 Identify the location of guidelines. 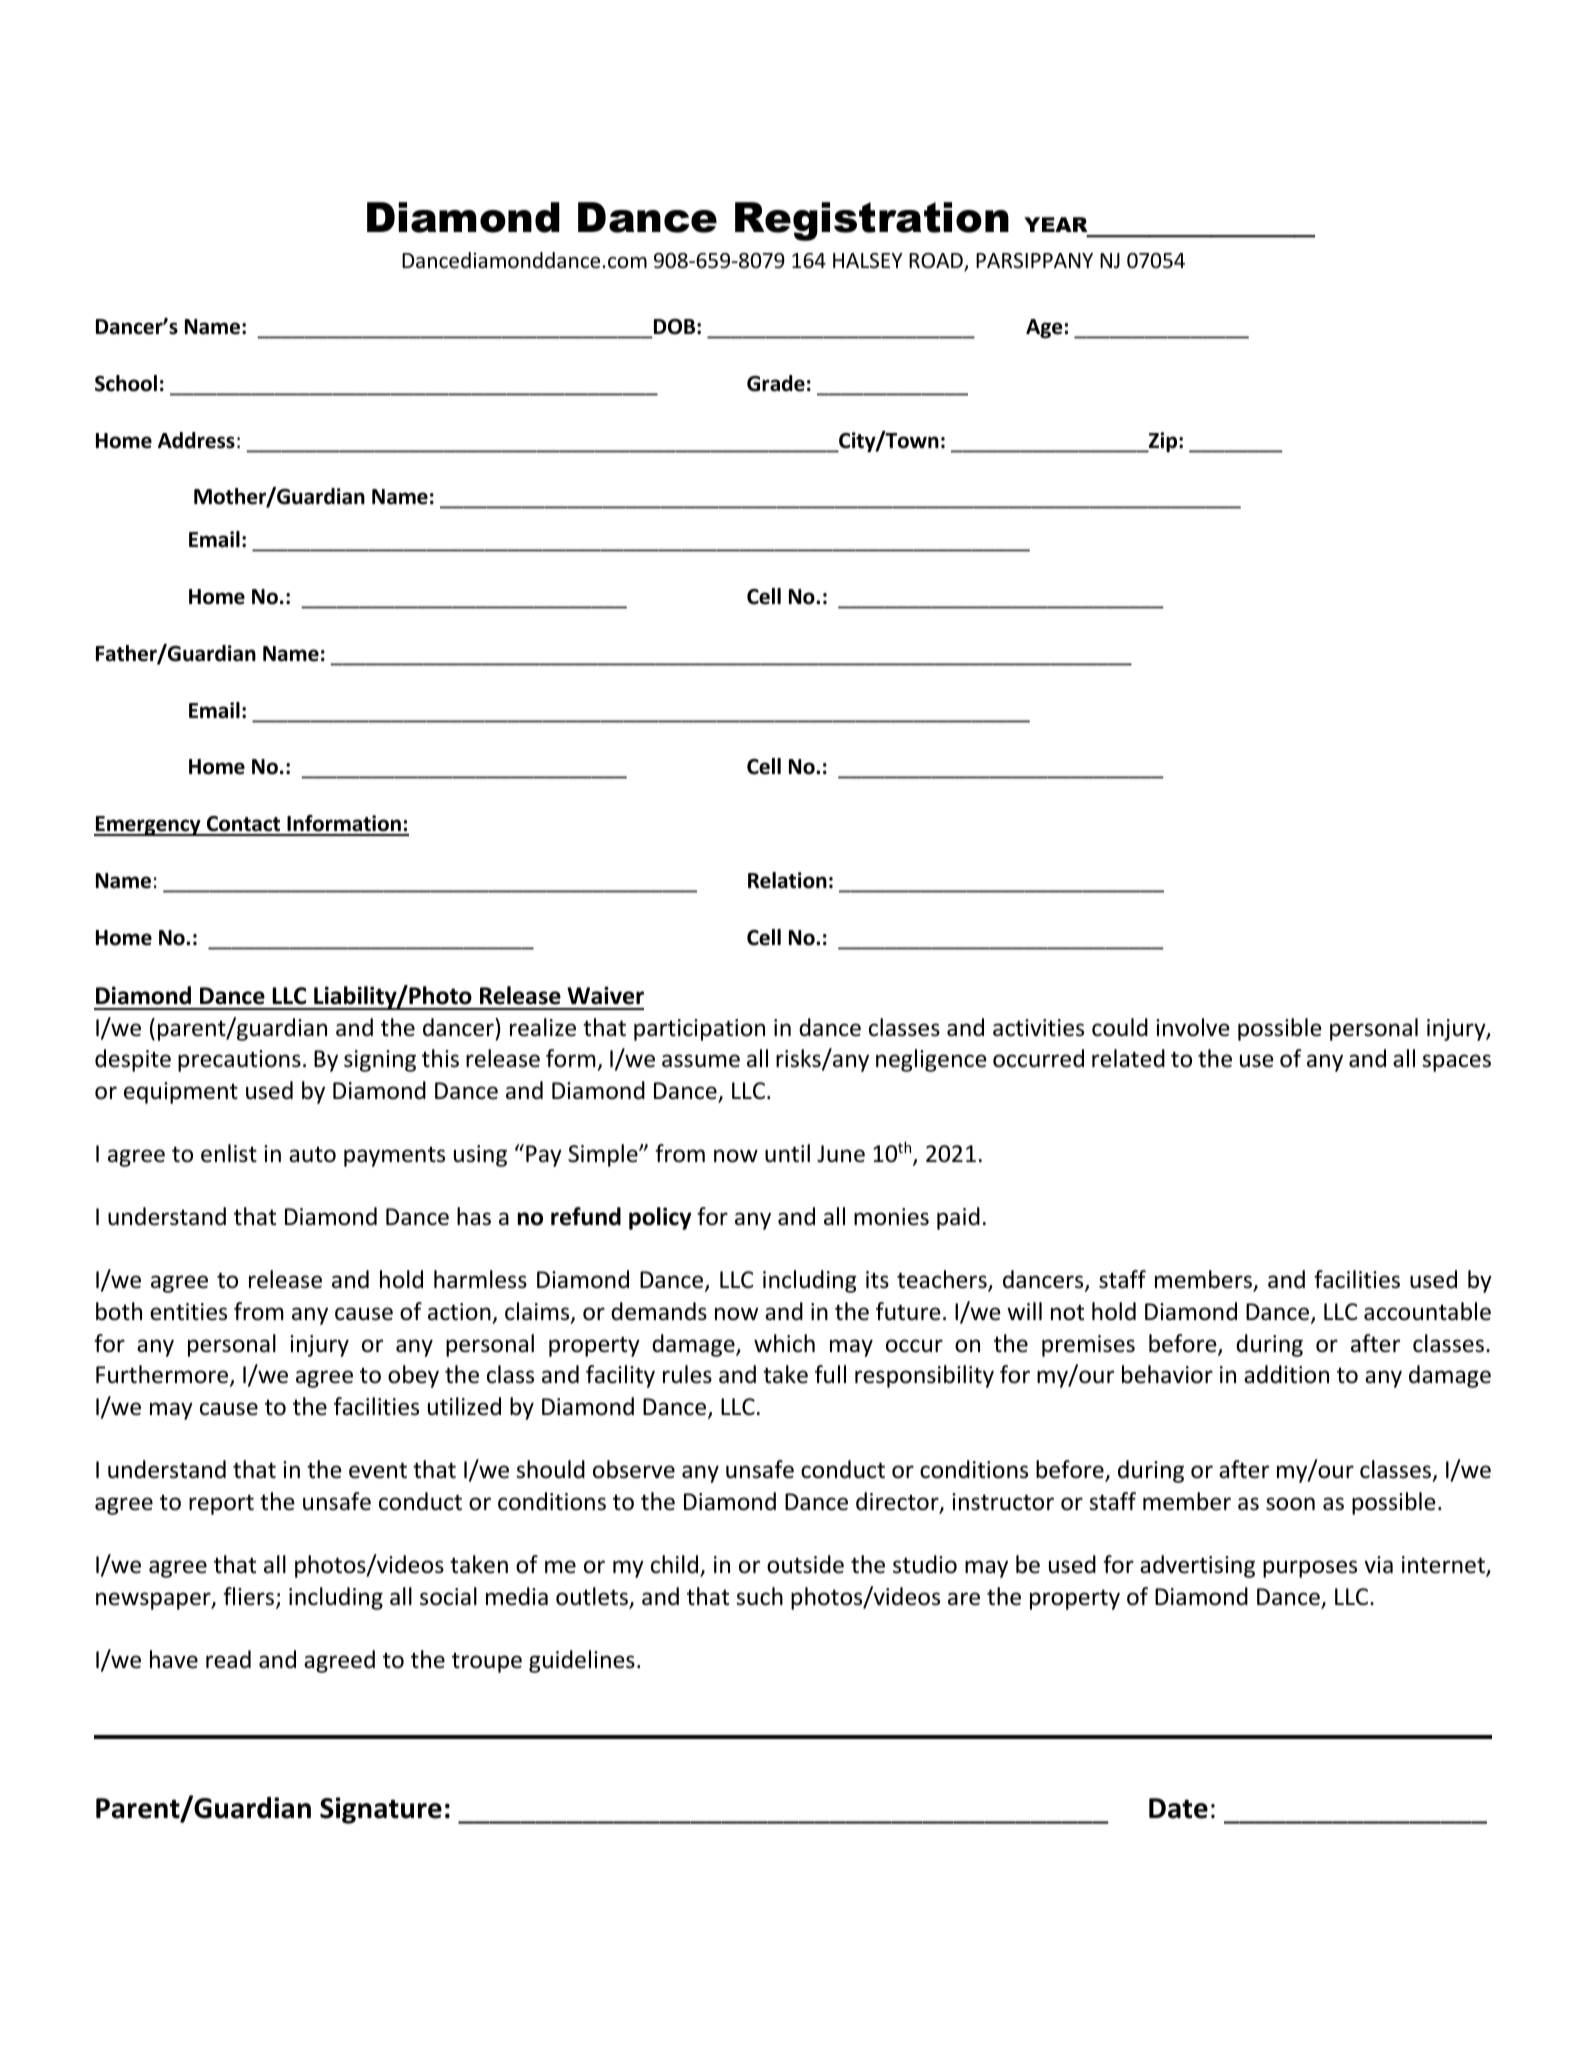
(582, 1661).
